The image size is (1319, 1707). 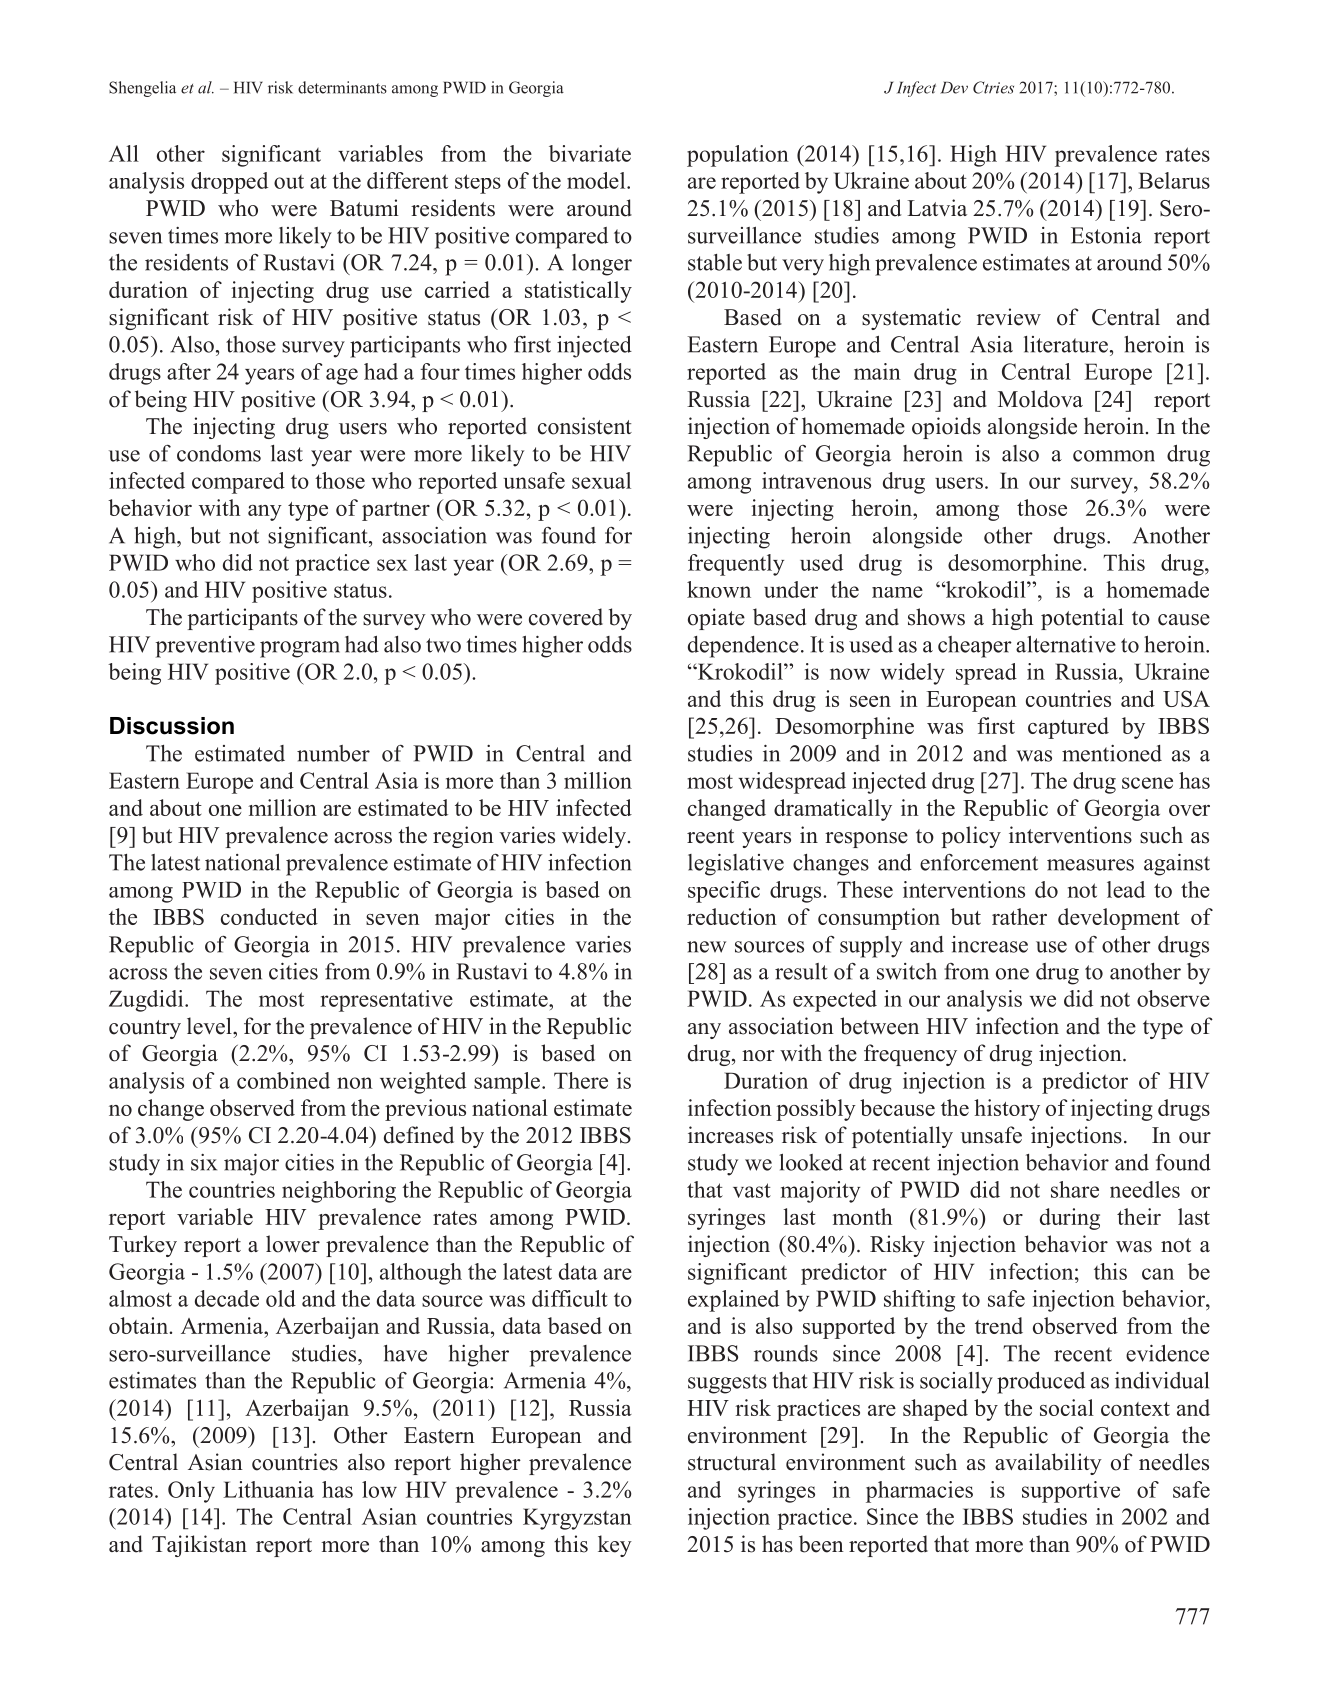 What do you see at coordinates (736, 865) in the page?
I see `legislative` at bounding box center [736, 865].
